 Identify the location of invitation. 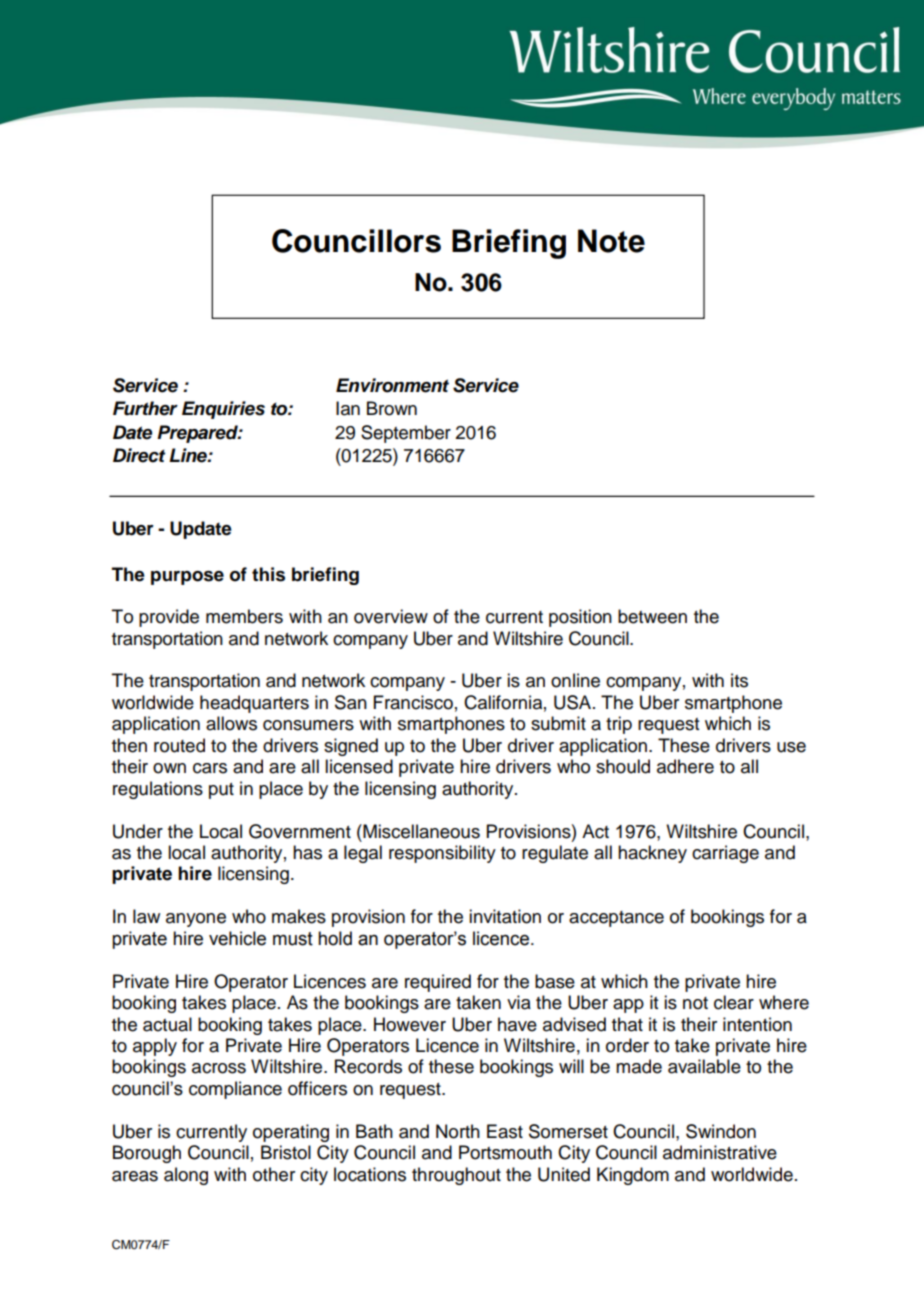
(505, 916).
